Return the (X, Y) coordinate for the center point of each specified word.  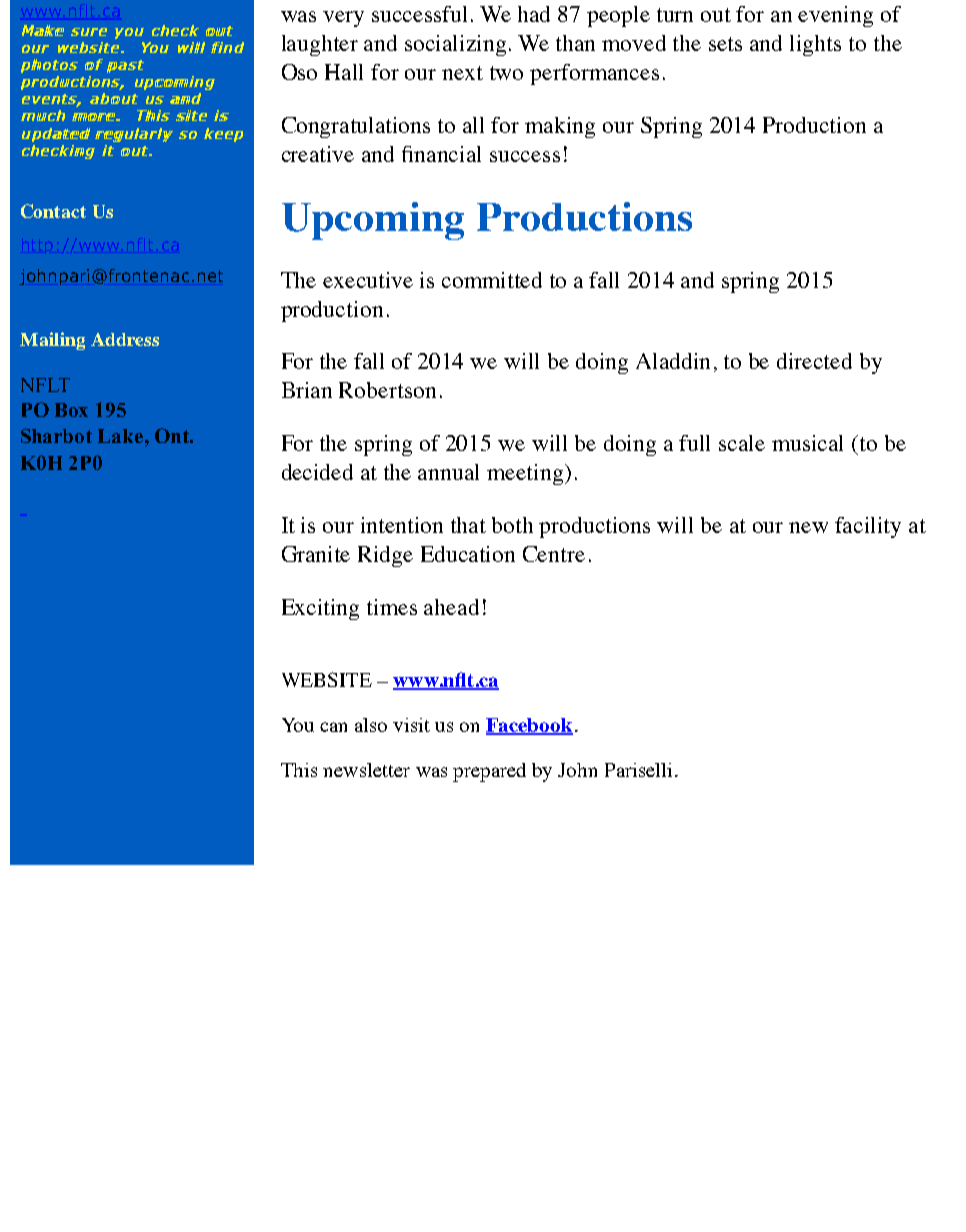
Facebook (529, 726)
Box (71, 410)
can (333, 727)
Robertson (387, 390)
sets (725, 44)
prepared (489, 772)
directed (814, 361)
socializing (455, 45)
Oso (299, 72)
